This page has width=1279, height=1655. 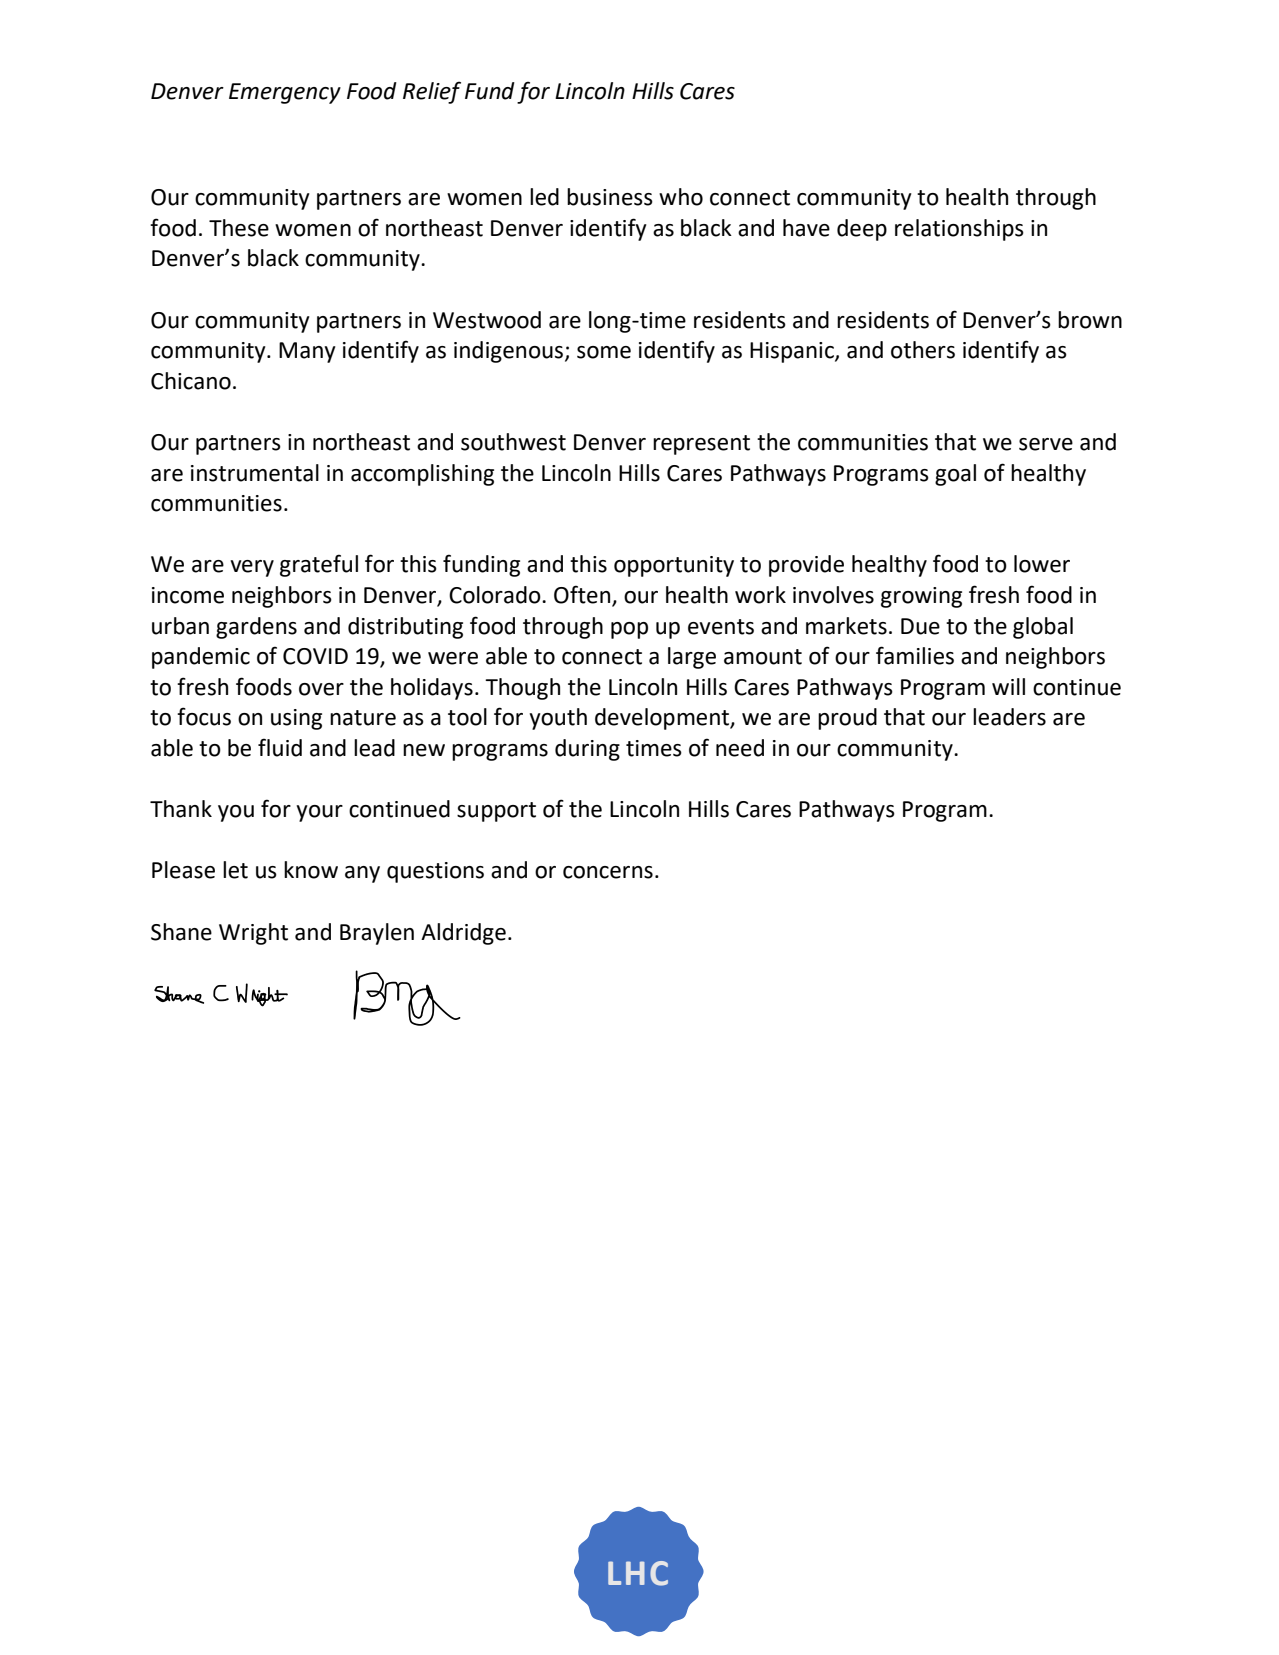 I want to click on business, so click(x=610, y=197).
